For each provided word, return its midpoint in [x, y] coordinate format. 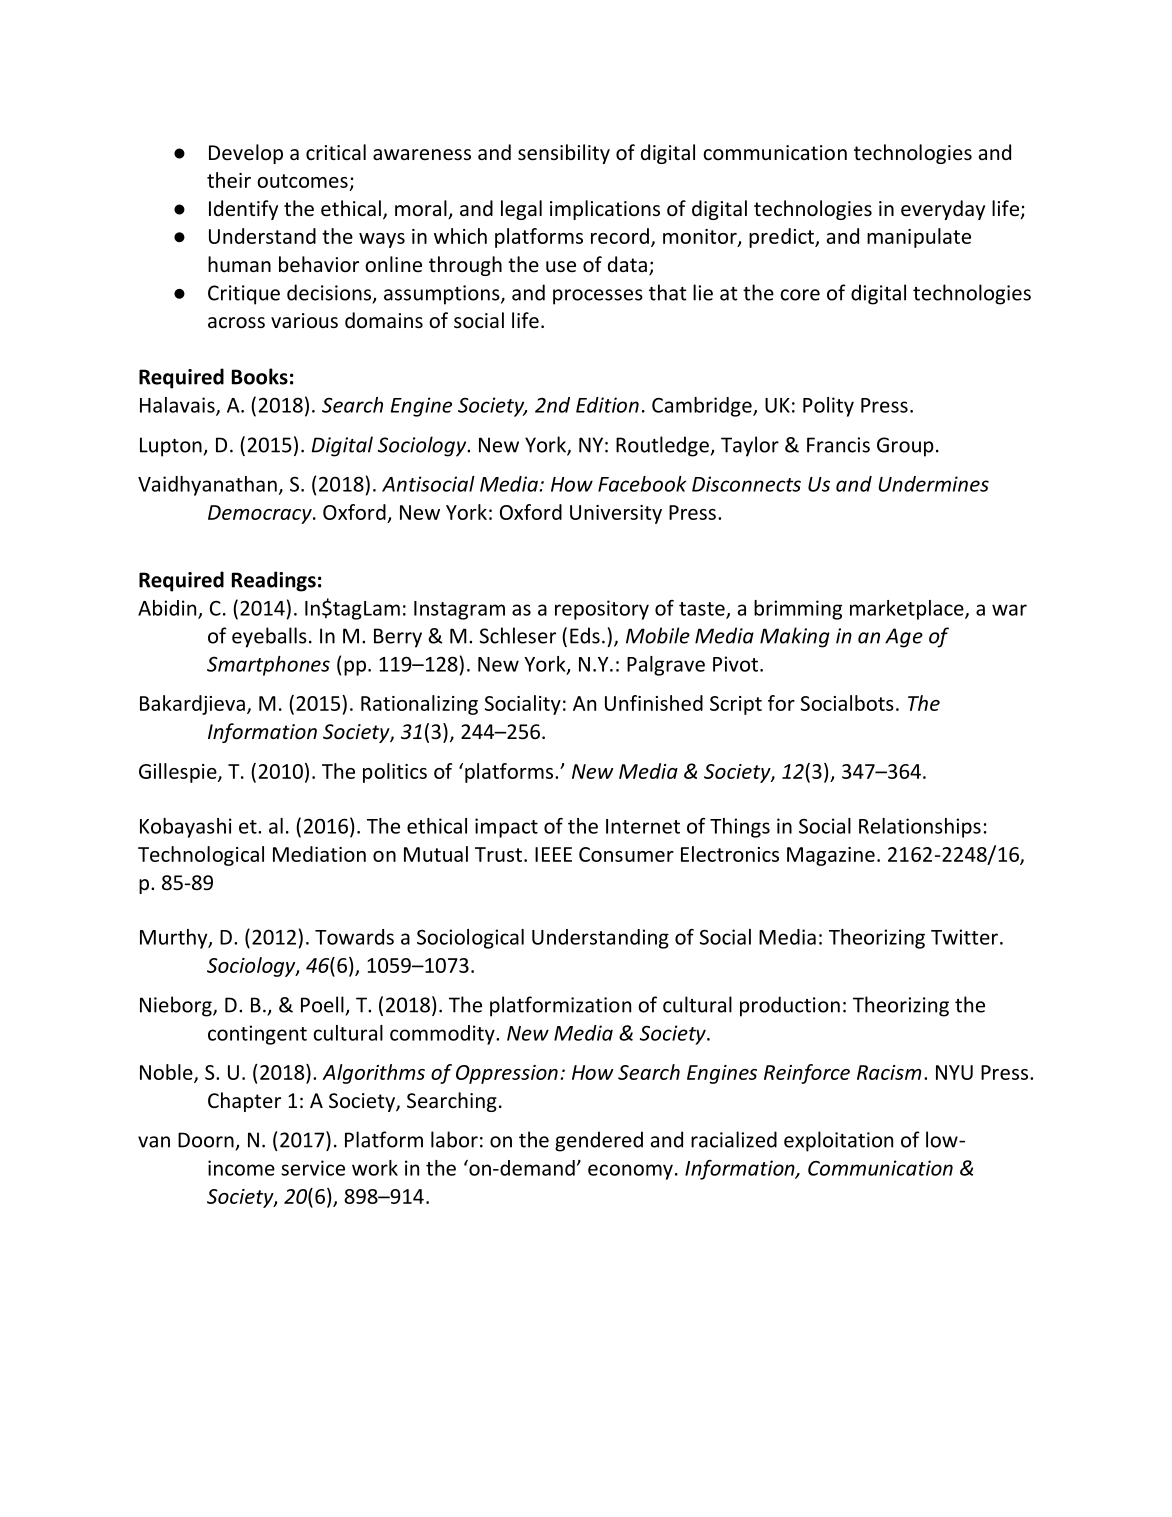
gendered [599, 1141]
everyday [943, 210]
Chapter [244, 1102]
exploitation [838, 1141]
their [229, 180]
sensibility [564, 154]
